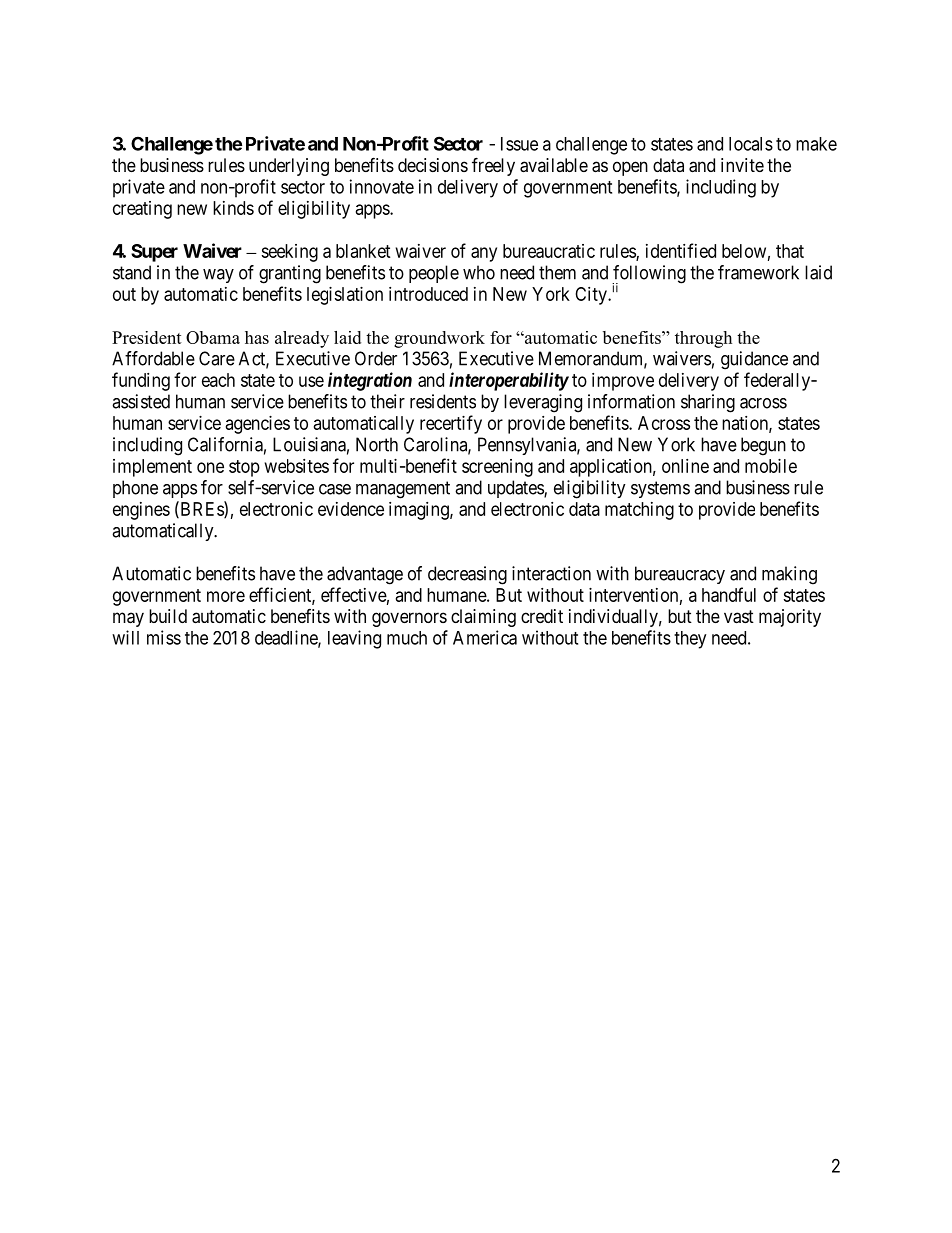 The image size is (952, 1233). Describe the element at coordinates (443, 401) in the document. I see `residents` at that location.
